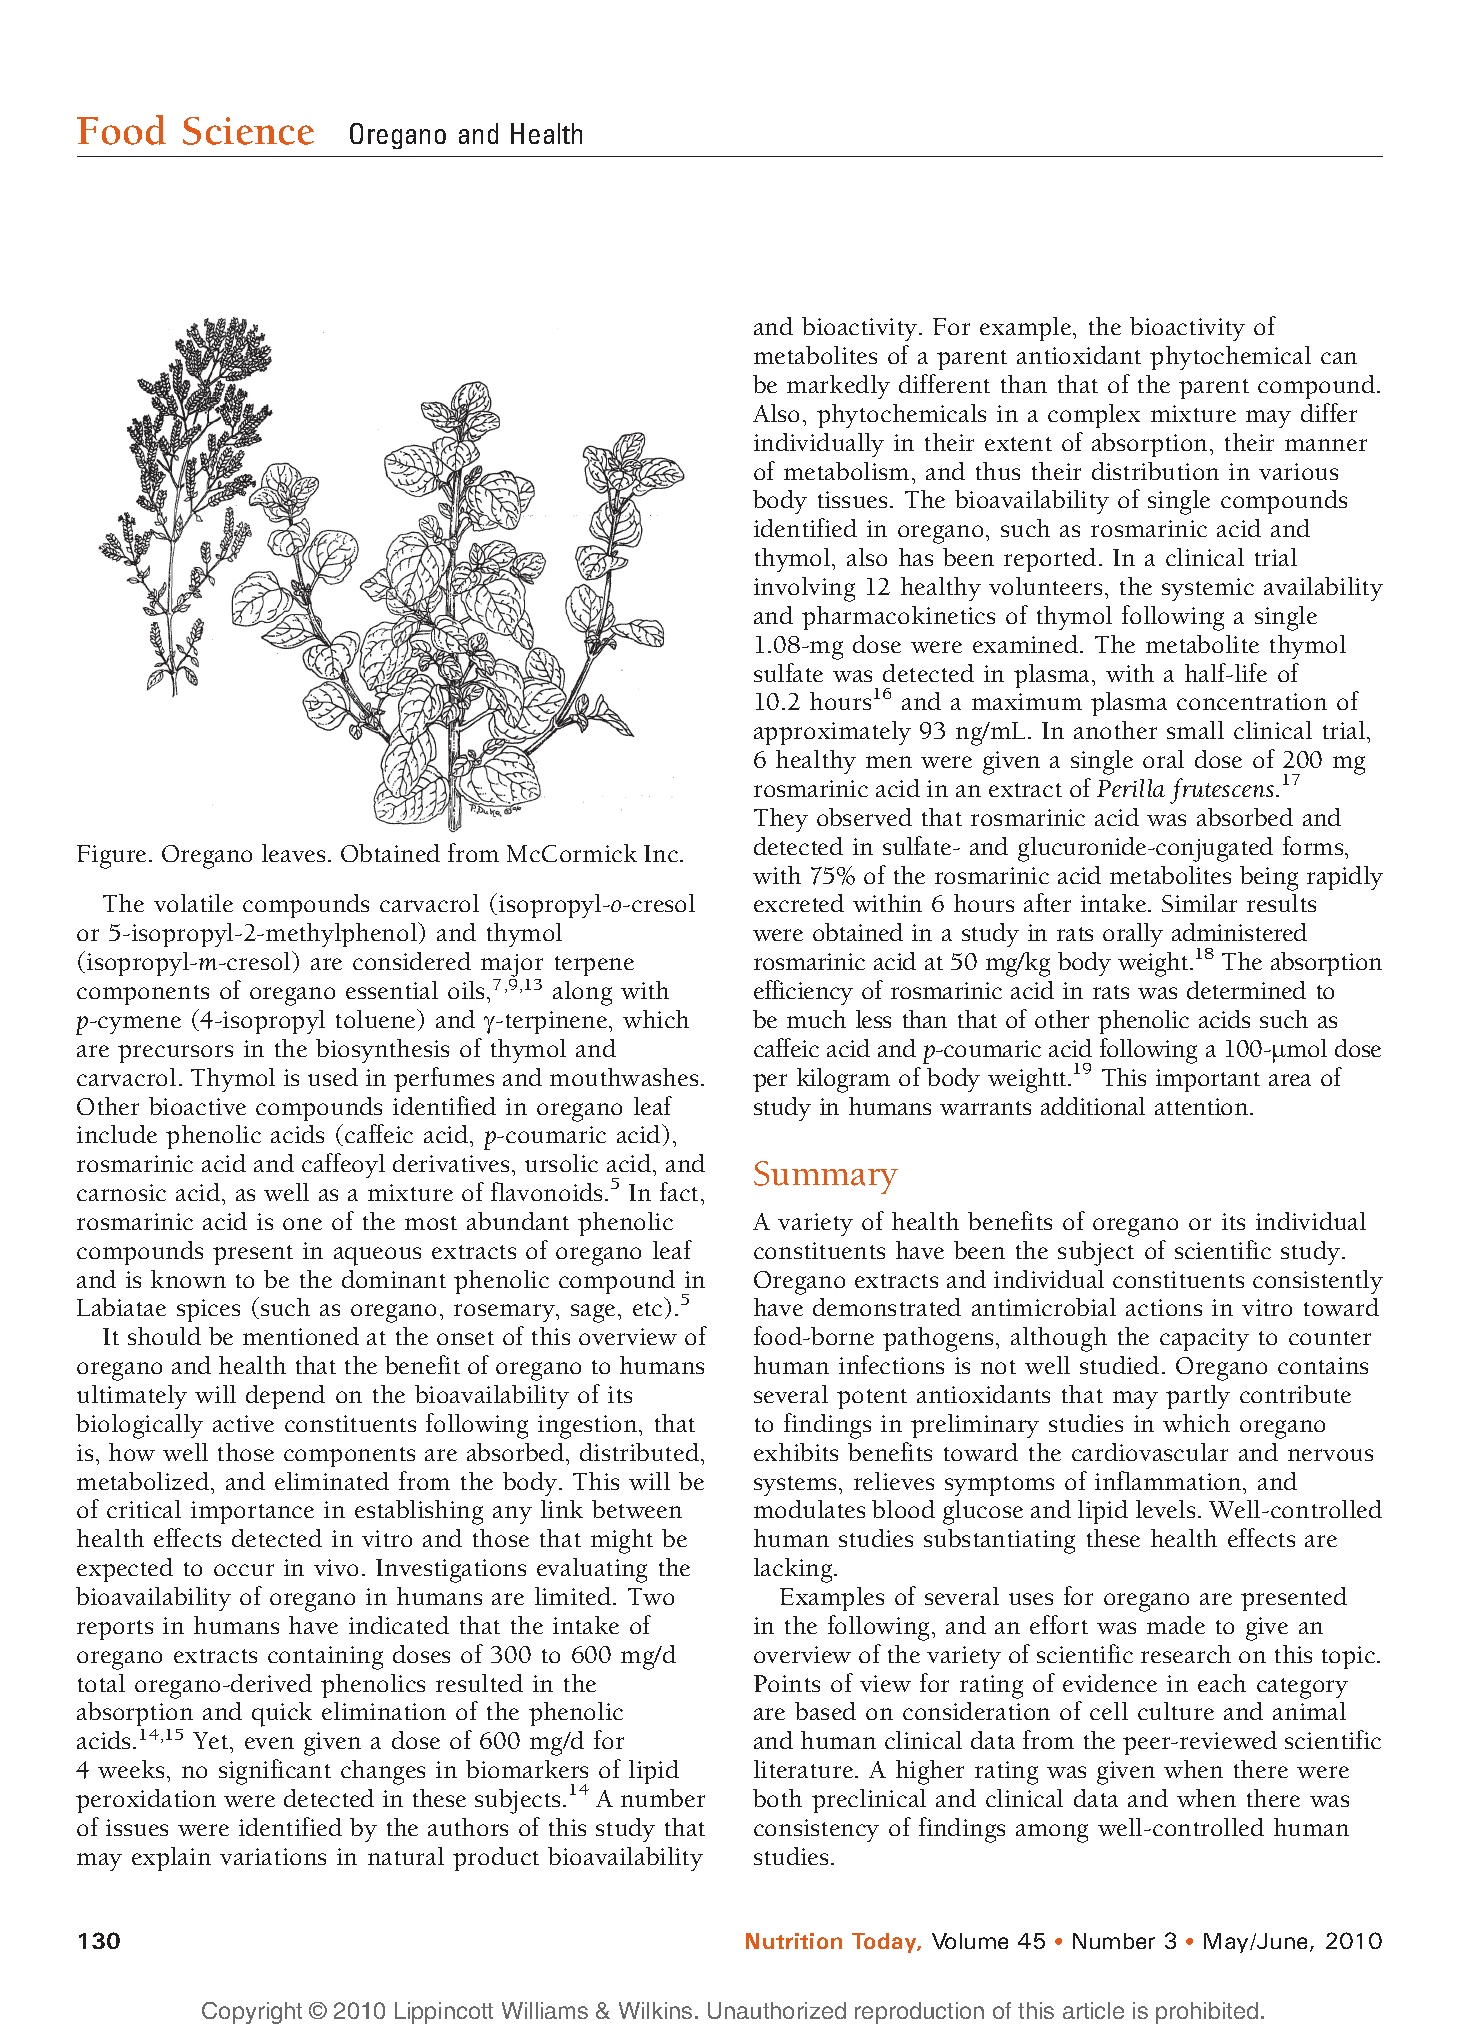  I want to click on small, so click(1195, 730).
